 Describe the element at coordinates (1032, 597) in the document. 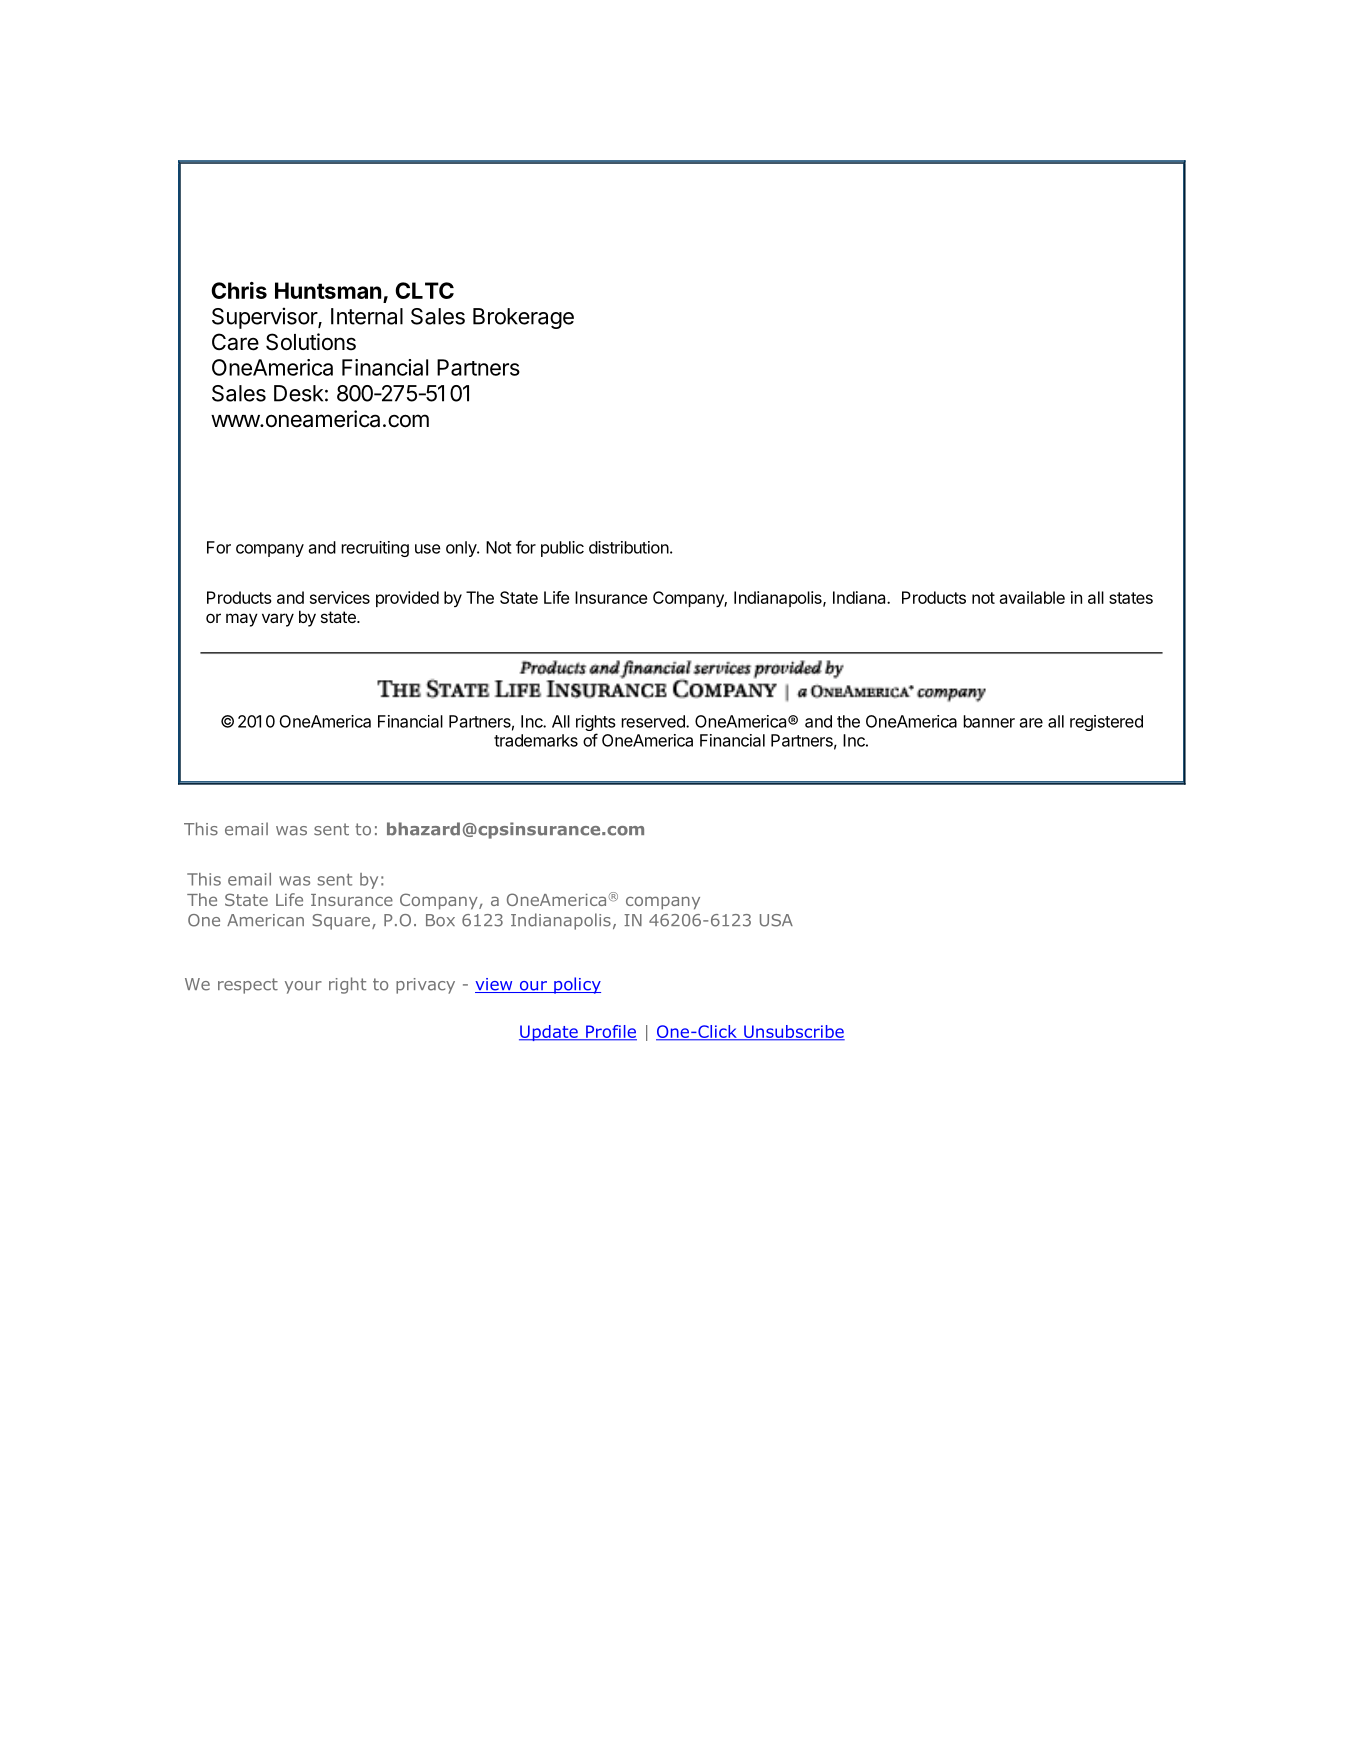

I see `available` at that location.
